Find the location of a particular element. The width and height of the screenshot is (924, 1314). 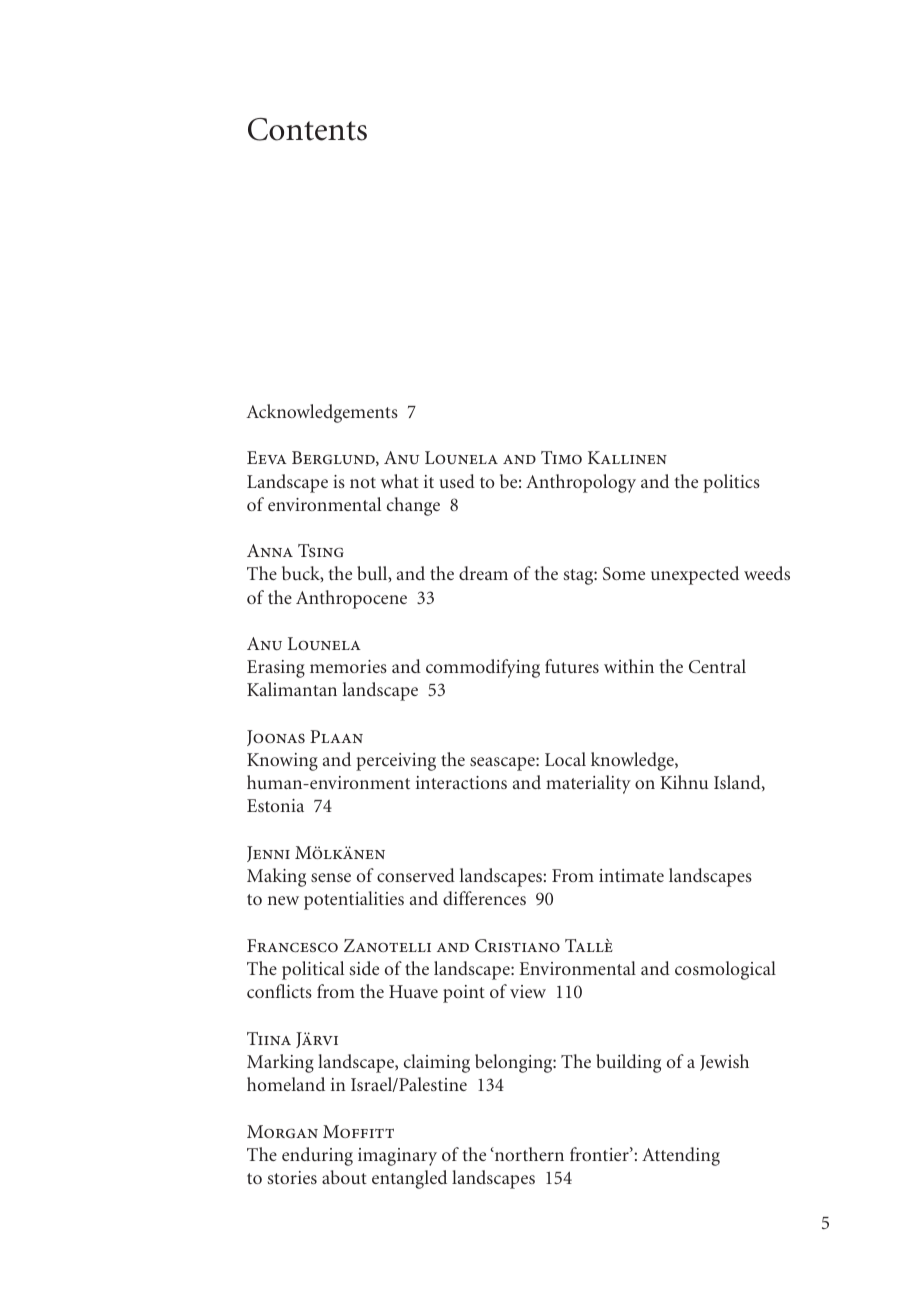

entangled is located at coordinates (409, 1179).
